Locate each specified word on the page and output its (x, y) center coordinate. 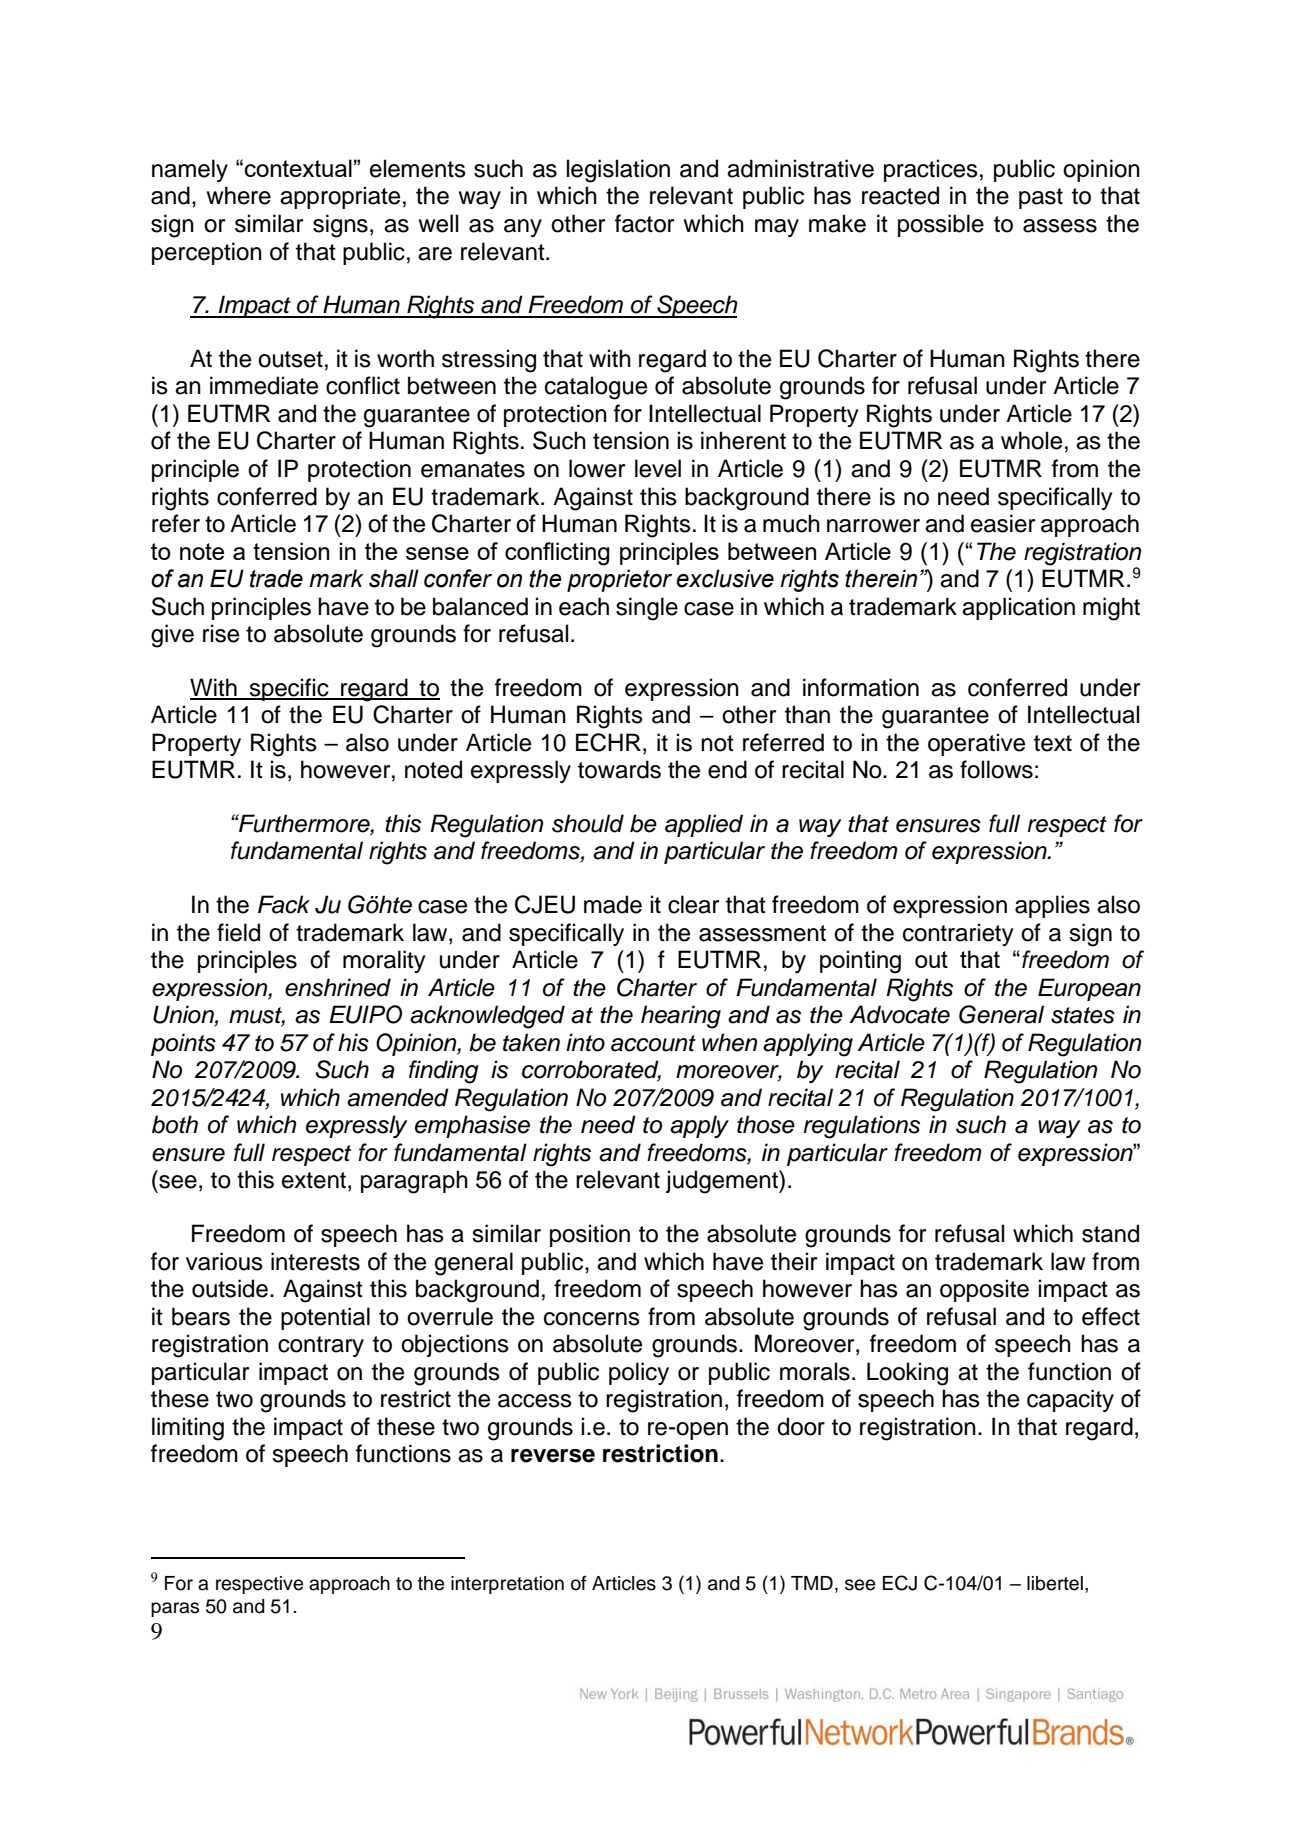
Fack (284, 904)
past (1041, 198)
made (613, 904)
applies (1052, 906)
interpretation (507, 1585)
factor (644, 223)
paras (175, 1609)
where (239, 195)
